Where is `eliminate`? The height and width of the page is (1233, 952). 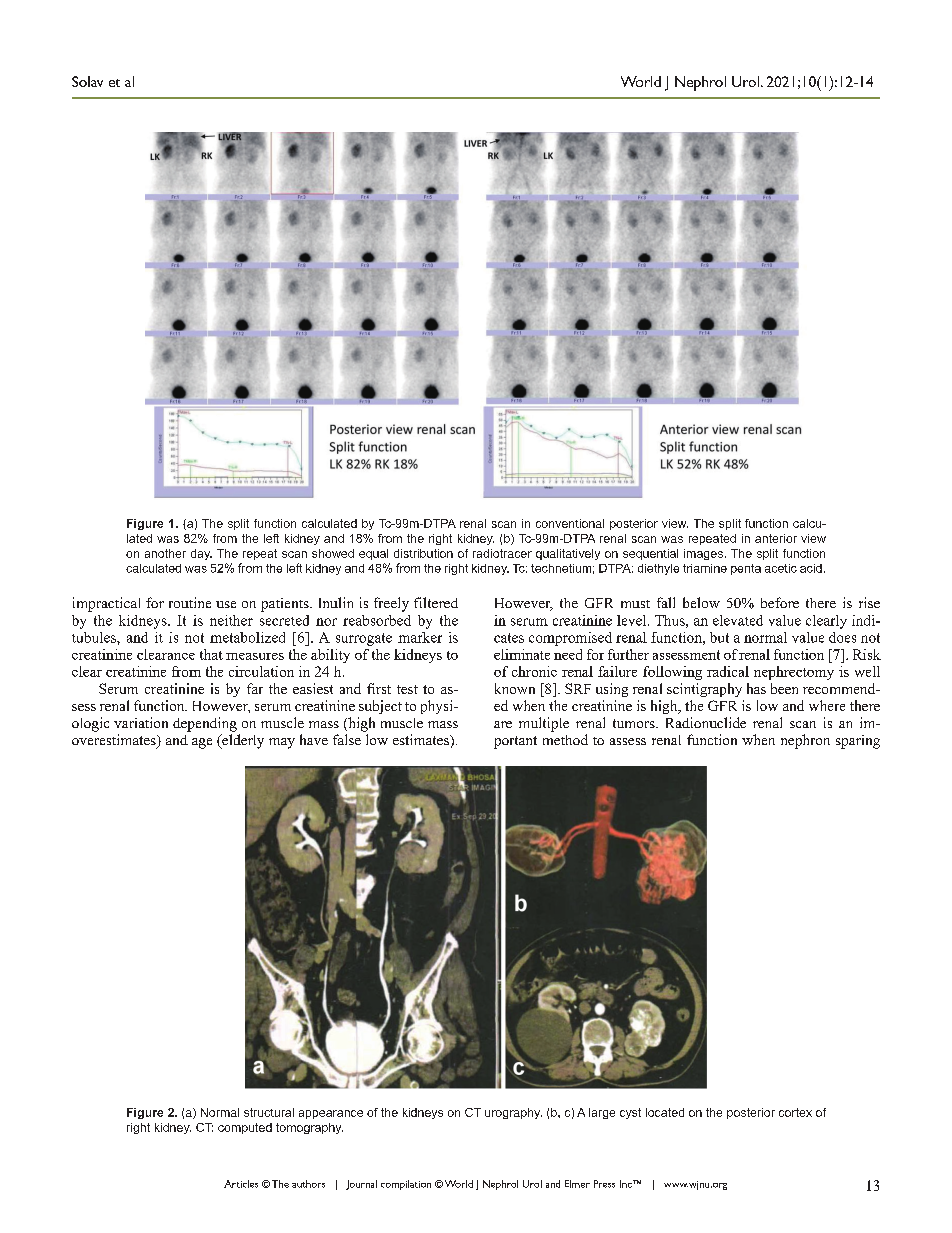
eliminate is located at coordinates (522, 654).
